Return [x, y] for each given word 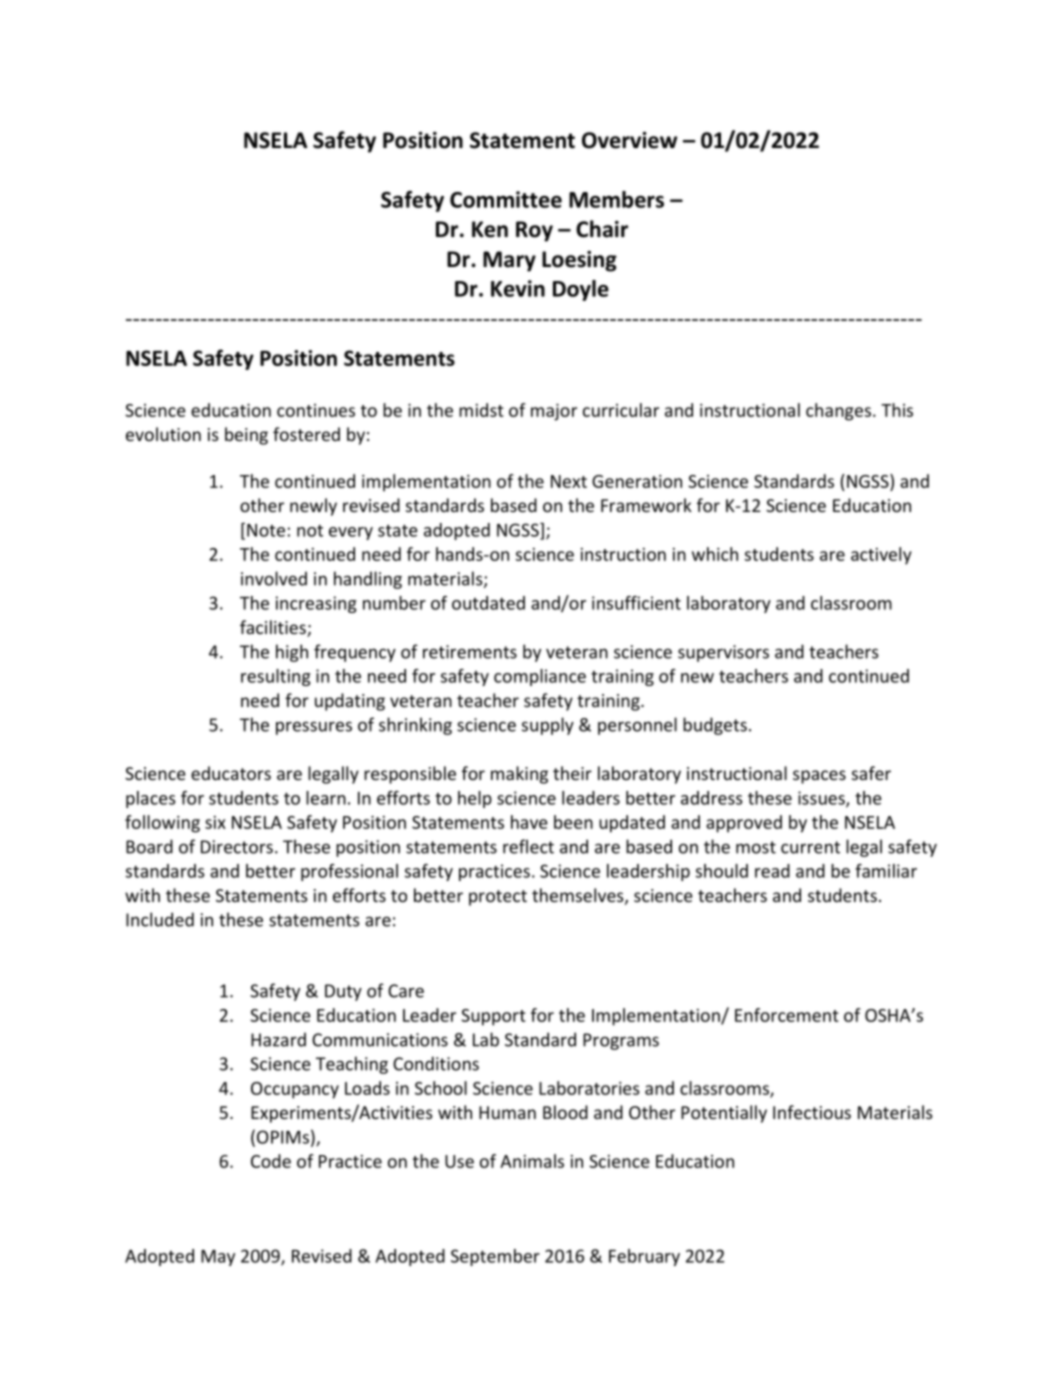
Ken [490, 229]
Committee [506, 199]
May [218, 1258]
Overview [629, 140]
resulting [276, 677]
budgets [715, 726]
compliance [540, 677]
